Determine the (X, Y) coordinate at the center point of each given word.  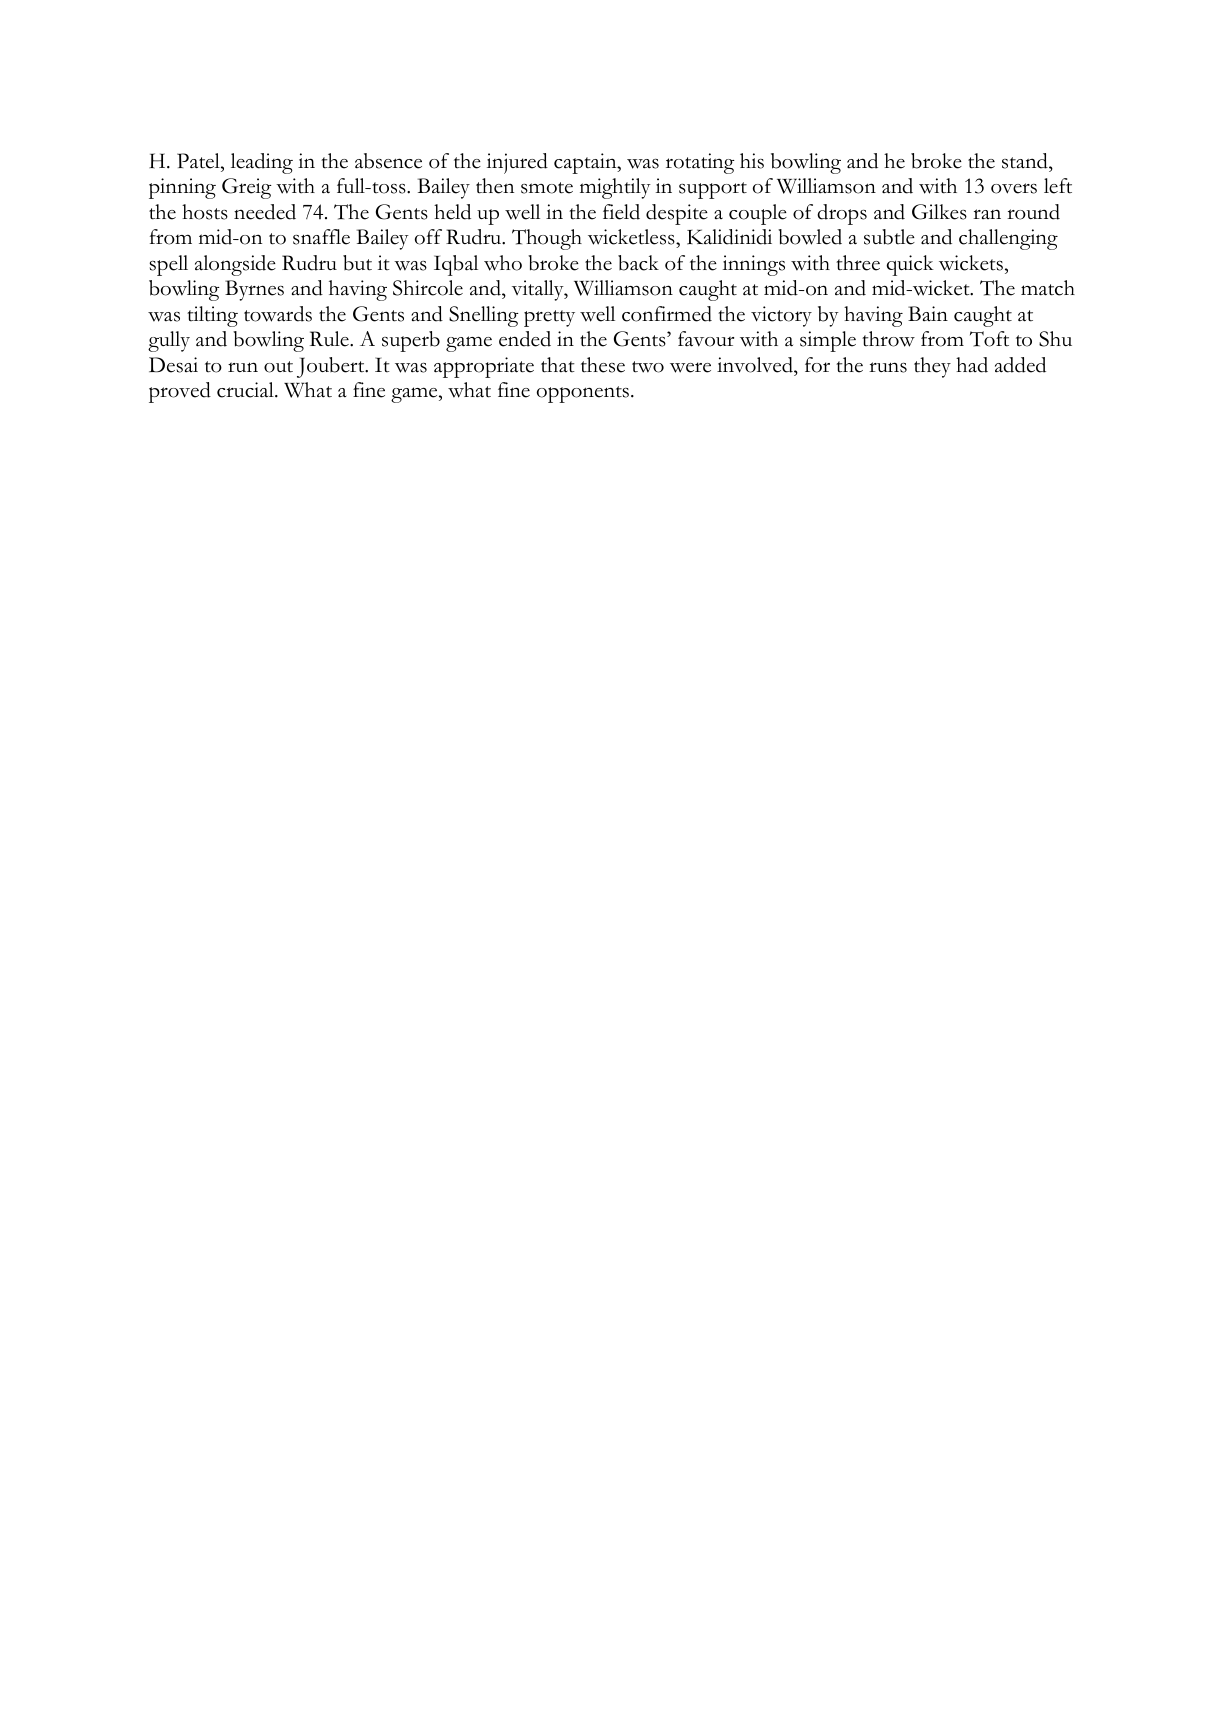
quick (910, 265)
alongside (235, 265)
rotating (700, 163)
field (621, 212)
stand (1026, 161)
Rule (330, 339)
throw (888, 339)
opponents (583, 394)
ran (987, 214)
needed (265, 212)
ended (525, 339)
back (638, 263)
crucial (246, 390)
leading (262, 163)
